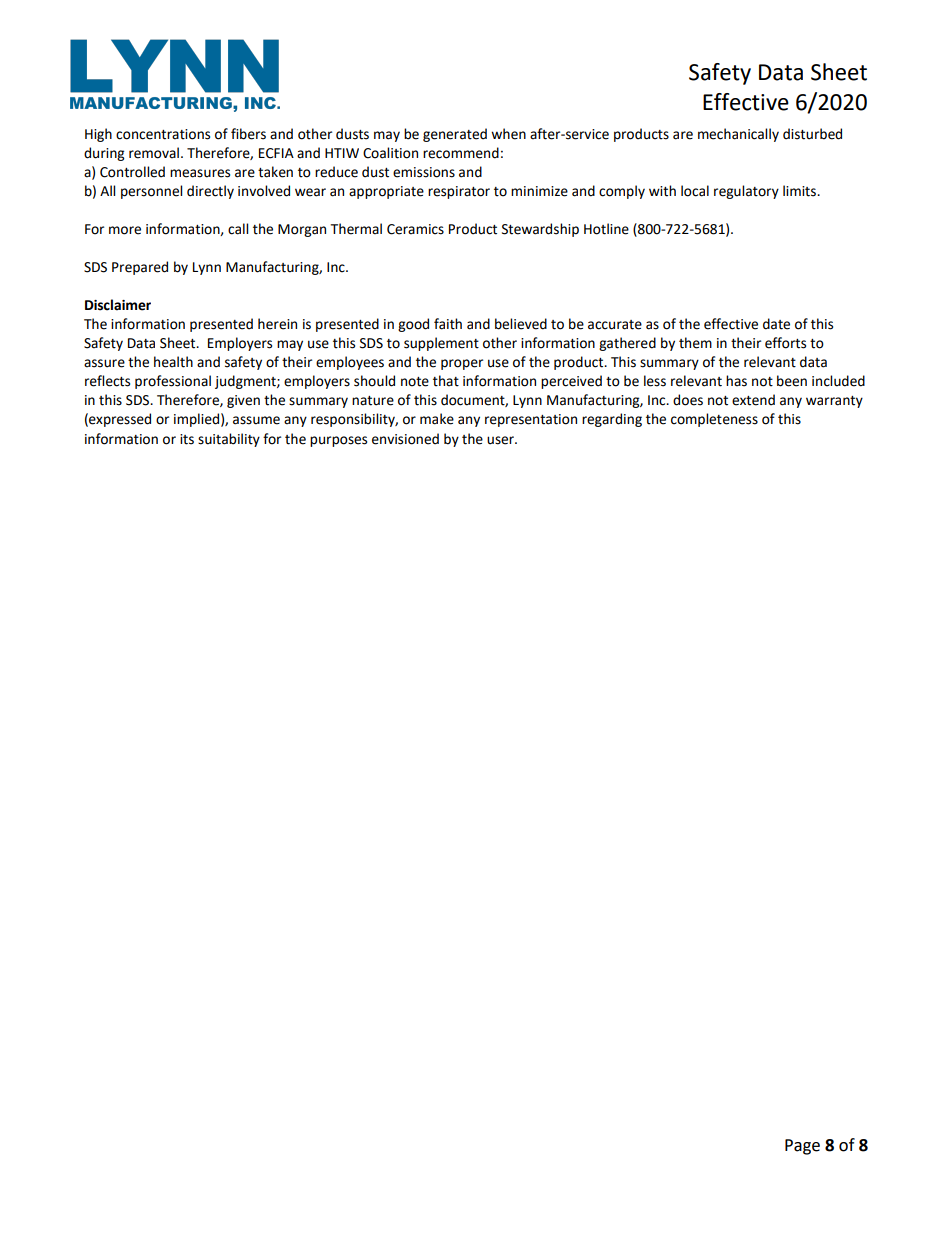  What do you see at coordinates (746, 192) in the screenshot?
I see `regulatory` at bounding box center [746, 192].
